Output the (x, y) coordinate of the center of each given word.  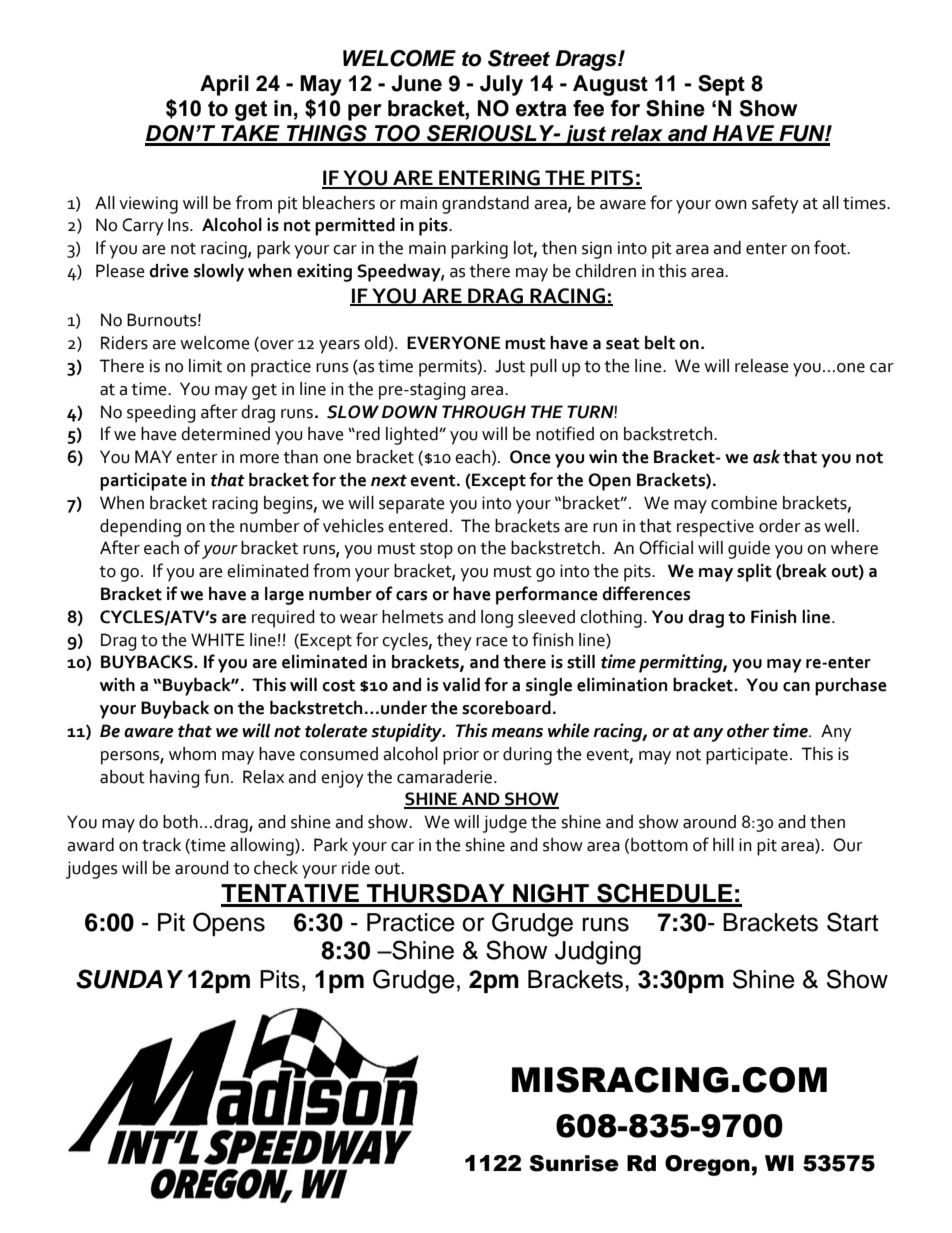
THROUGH (484, 412)
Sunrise (574, 1163)
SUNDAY (129, 979)
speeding (161, 414)
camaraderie (446, 777)
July (501, 85)
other (748, 731)
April (224, 85)
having (175, 779)
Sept (721, 85)
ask (766, 457)
